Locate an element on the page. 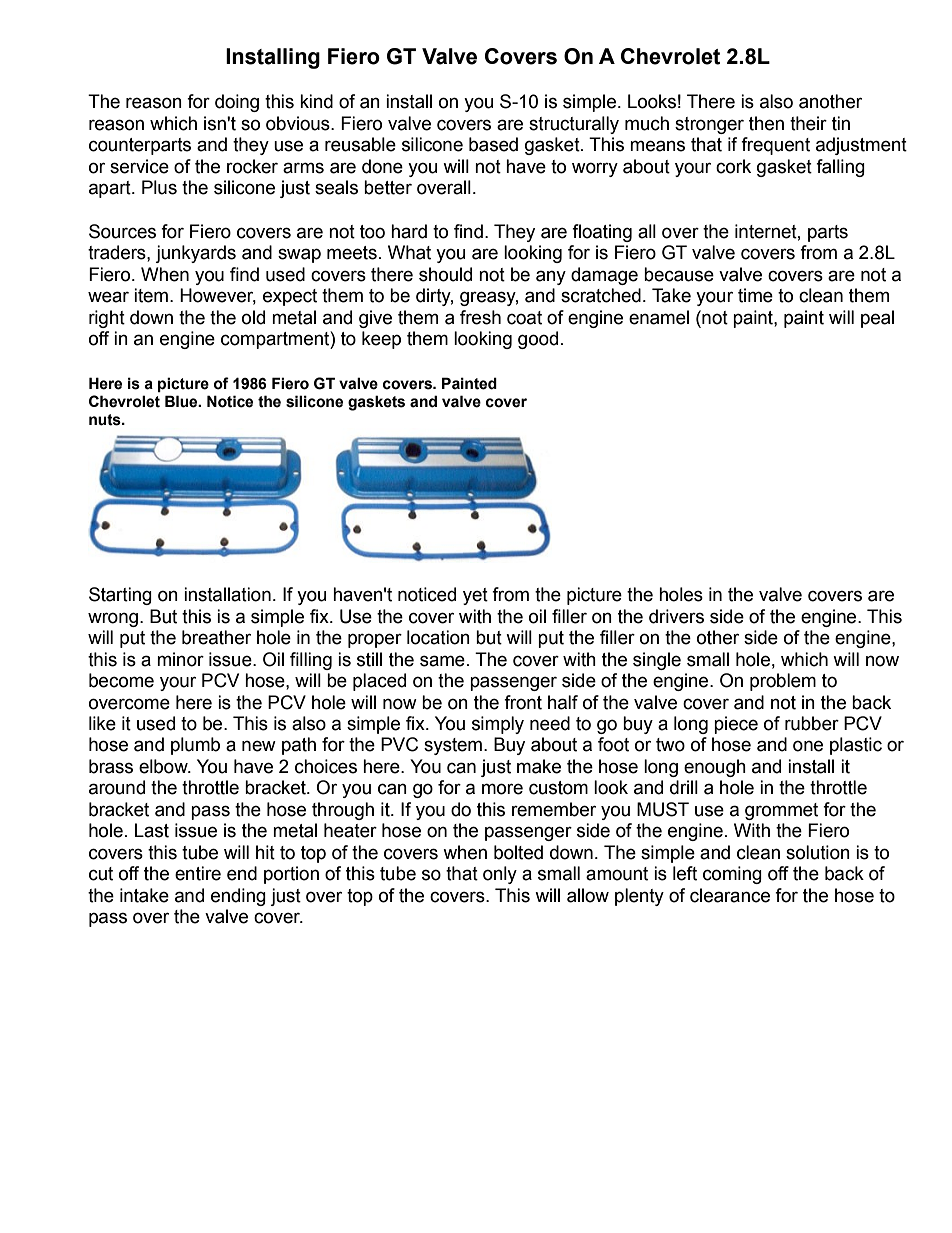 The width and height of the page is (952, 1233). based is located at coordinates (493, 144).
